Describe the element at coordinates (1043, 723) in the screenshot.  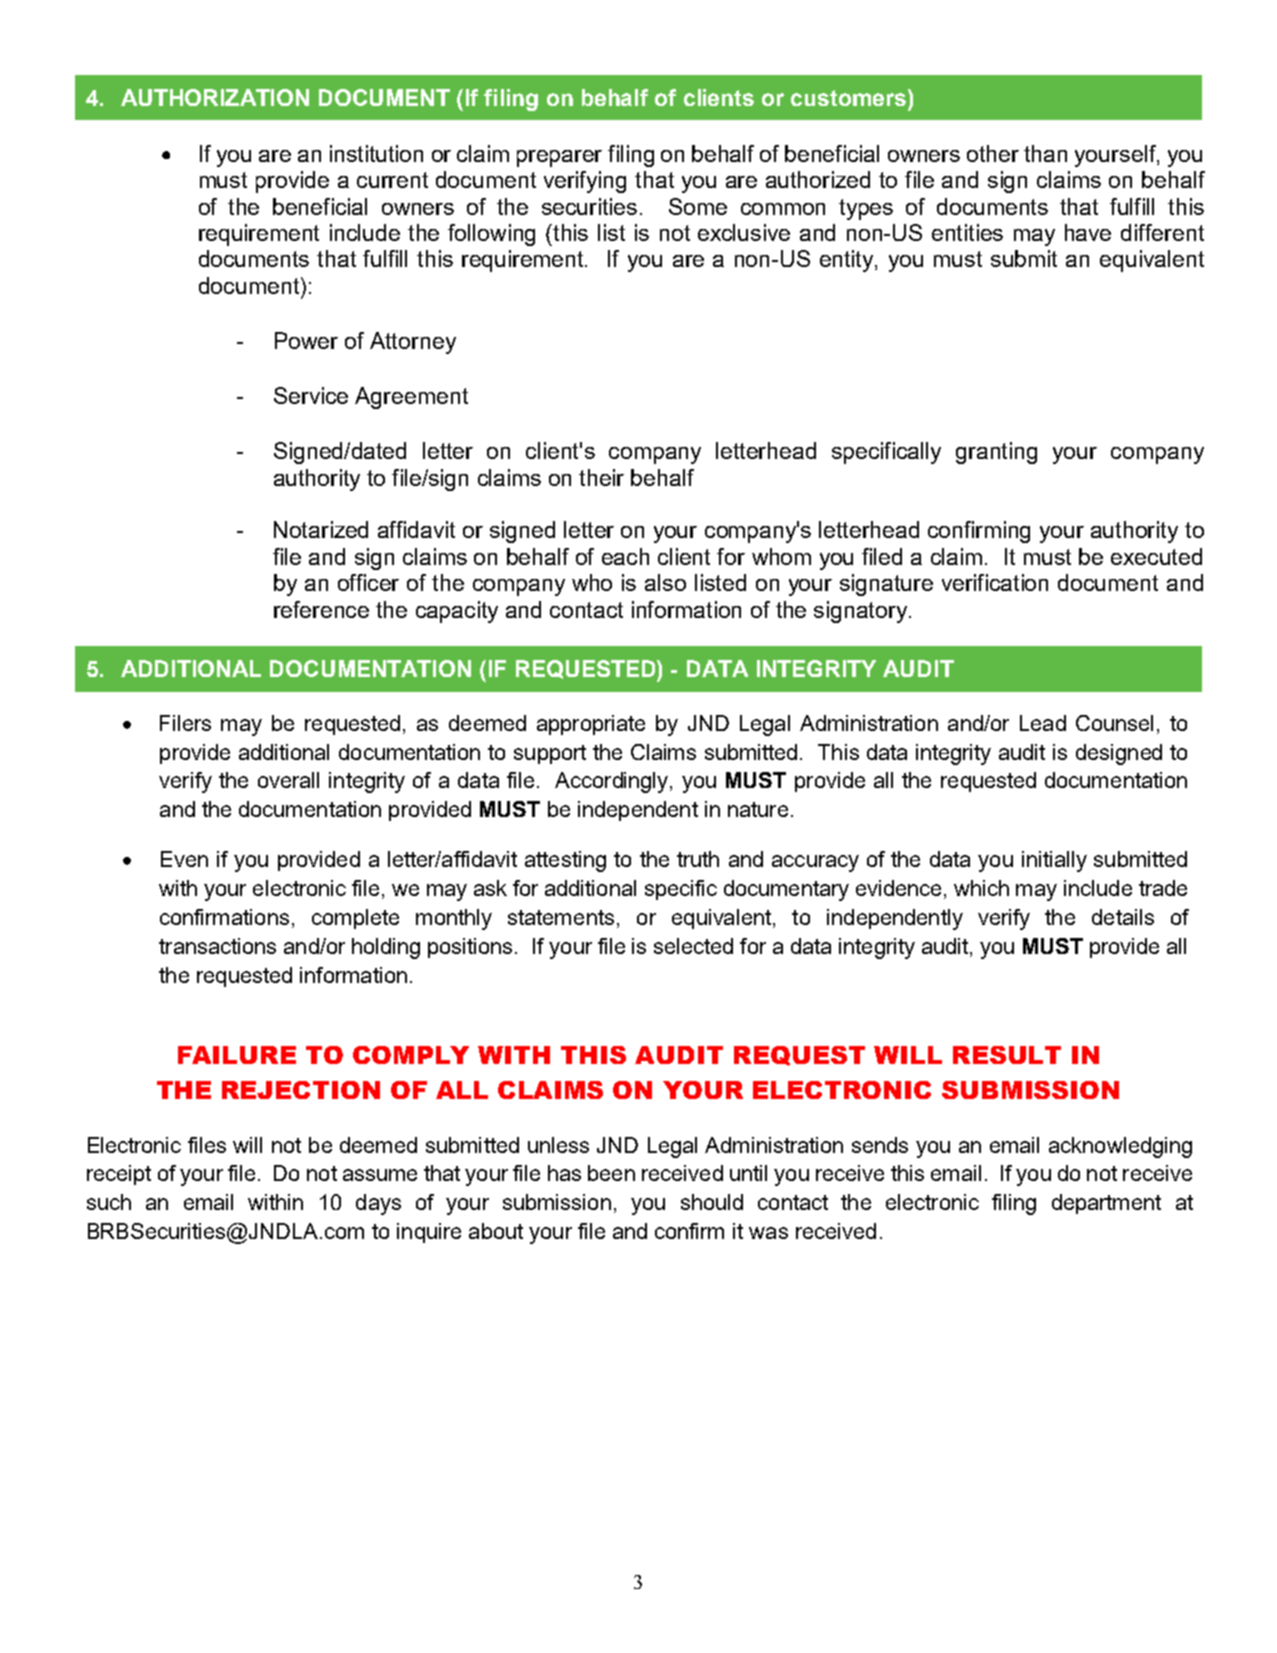
I see `Lead` at that location.
